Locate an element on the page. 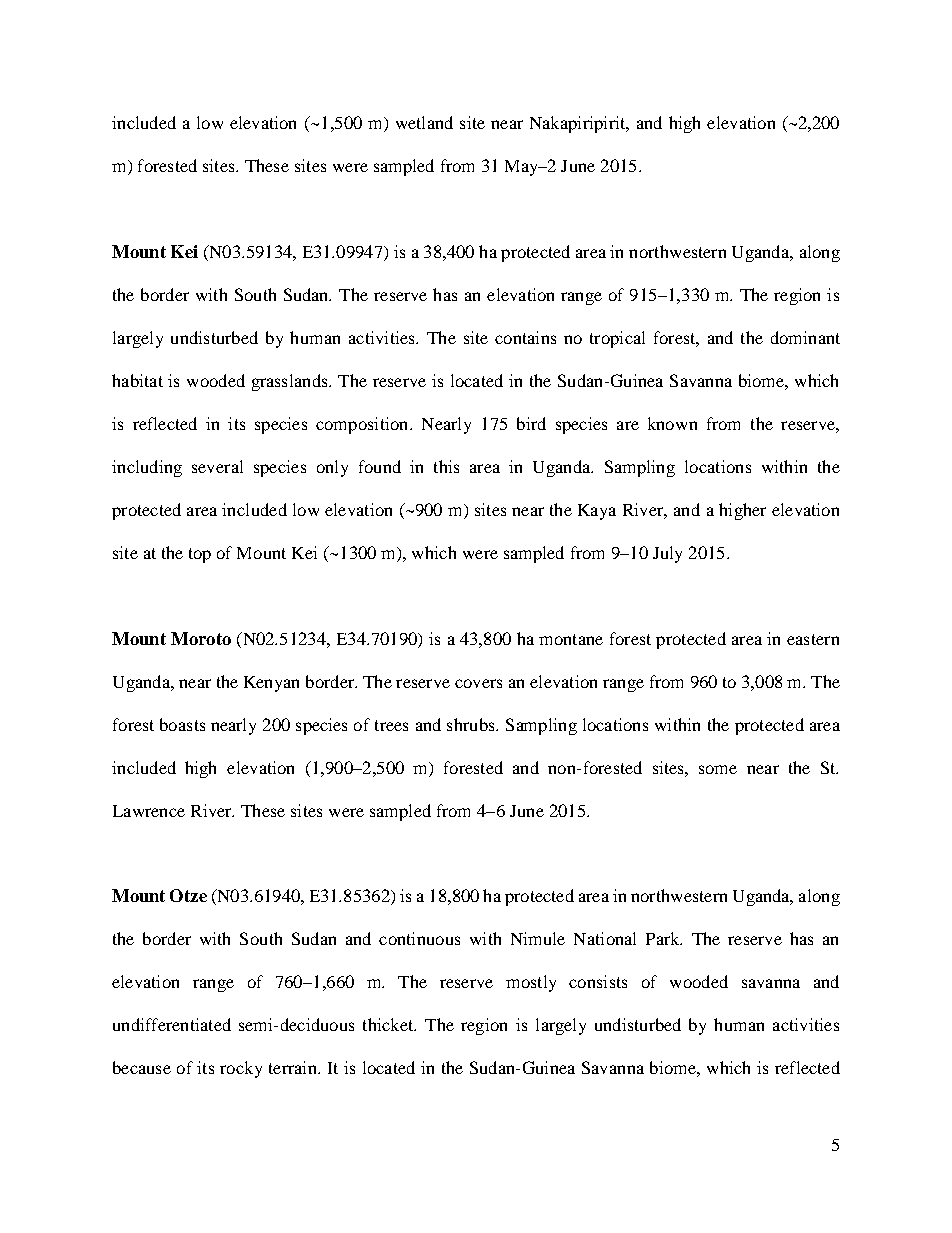 The image size is (952, 1233). known is located at coordinates (672, 423).
